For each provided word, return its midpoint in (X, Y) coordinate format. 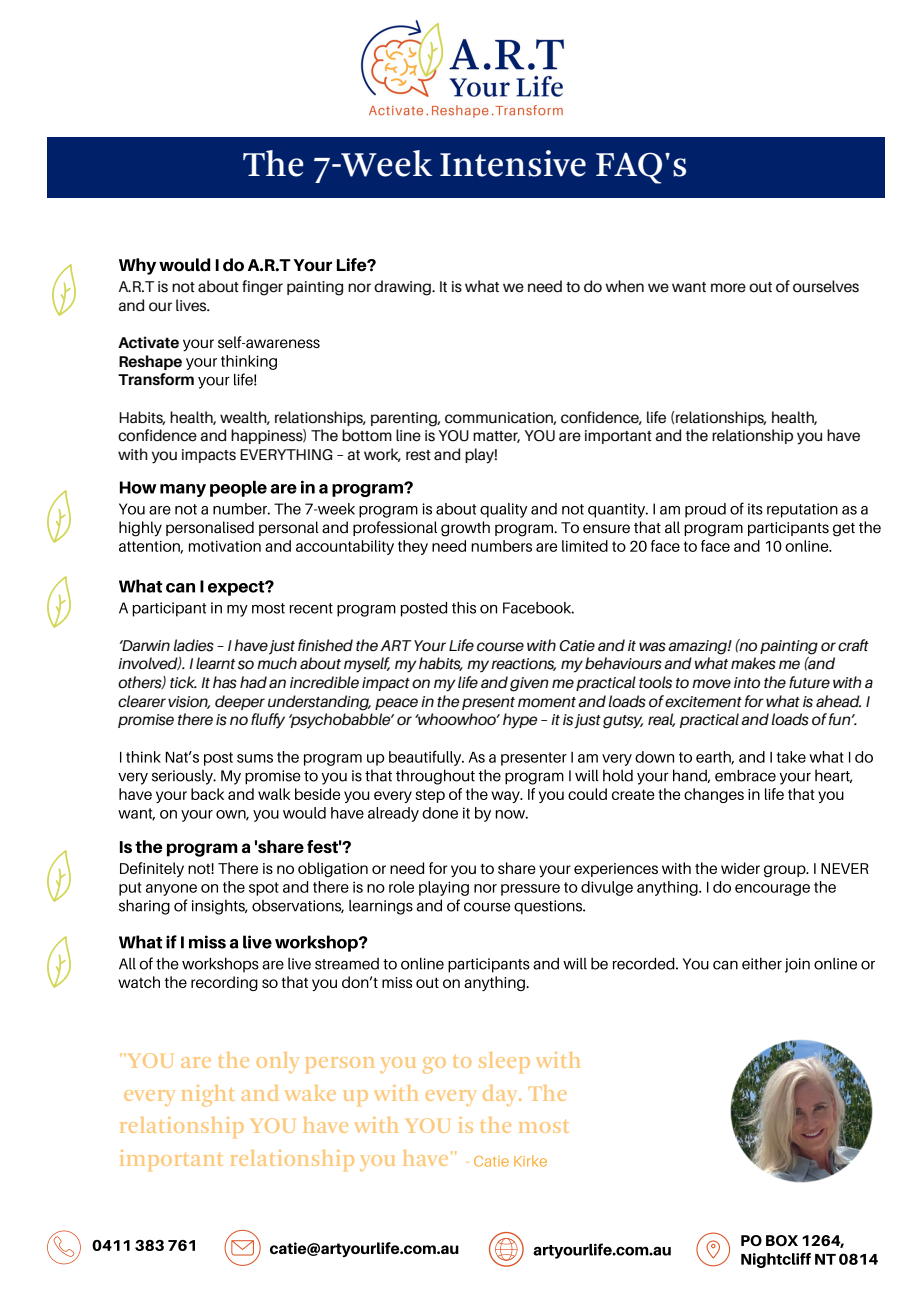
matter (496, 437)
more (728, 288)
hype (520, 721)
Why (137, 266)
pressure (530, 890)
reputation (802, 510)
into (747, 683)
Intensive (513, 163)
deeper (240, 702)
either (762, 963)
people (238, 489)
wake (310, 1093)
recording (224, 983)
